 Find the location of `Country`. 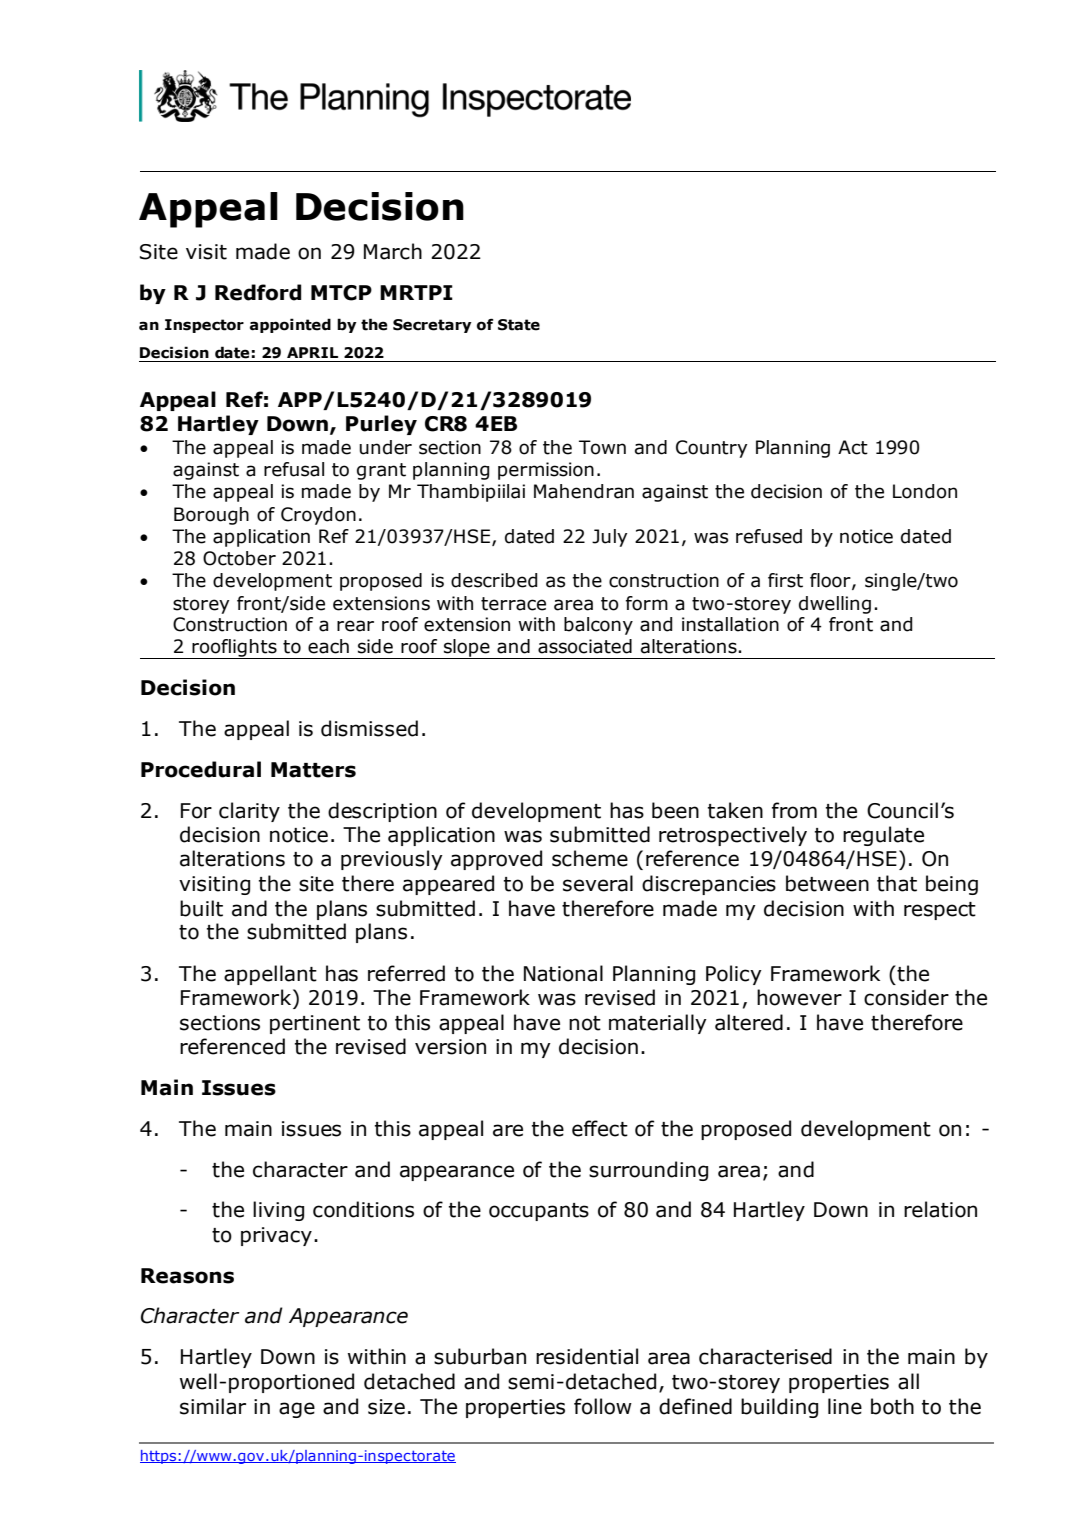

Country is located at coordinates (712, 449).
